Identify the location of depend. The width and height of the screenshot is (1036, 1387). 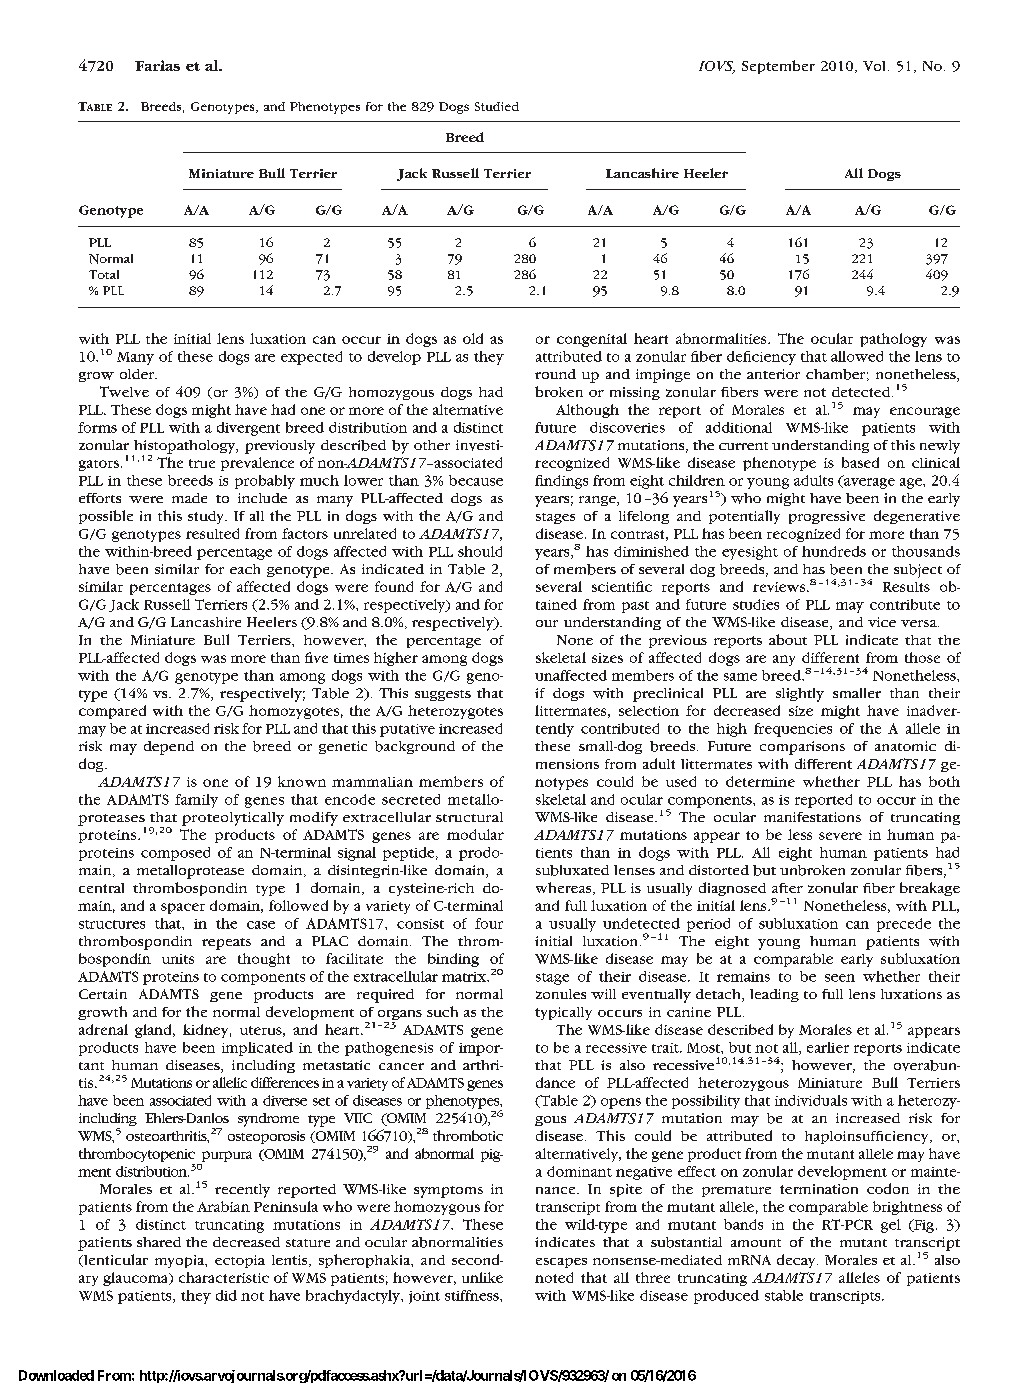
(169, 748).
